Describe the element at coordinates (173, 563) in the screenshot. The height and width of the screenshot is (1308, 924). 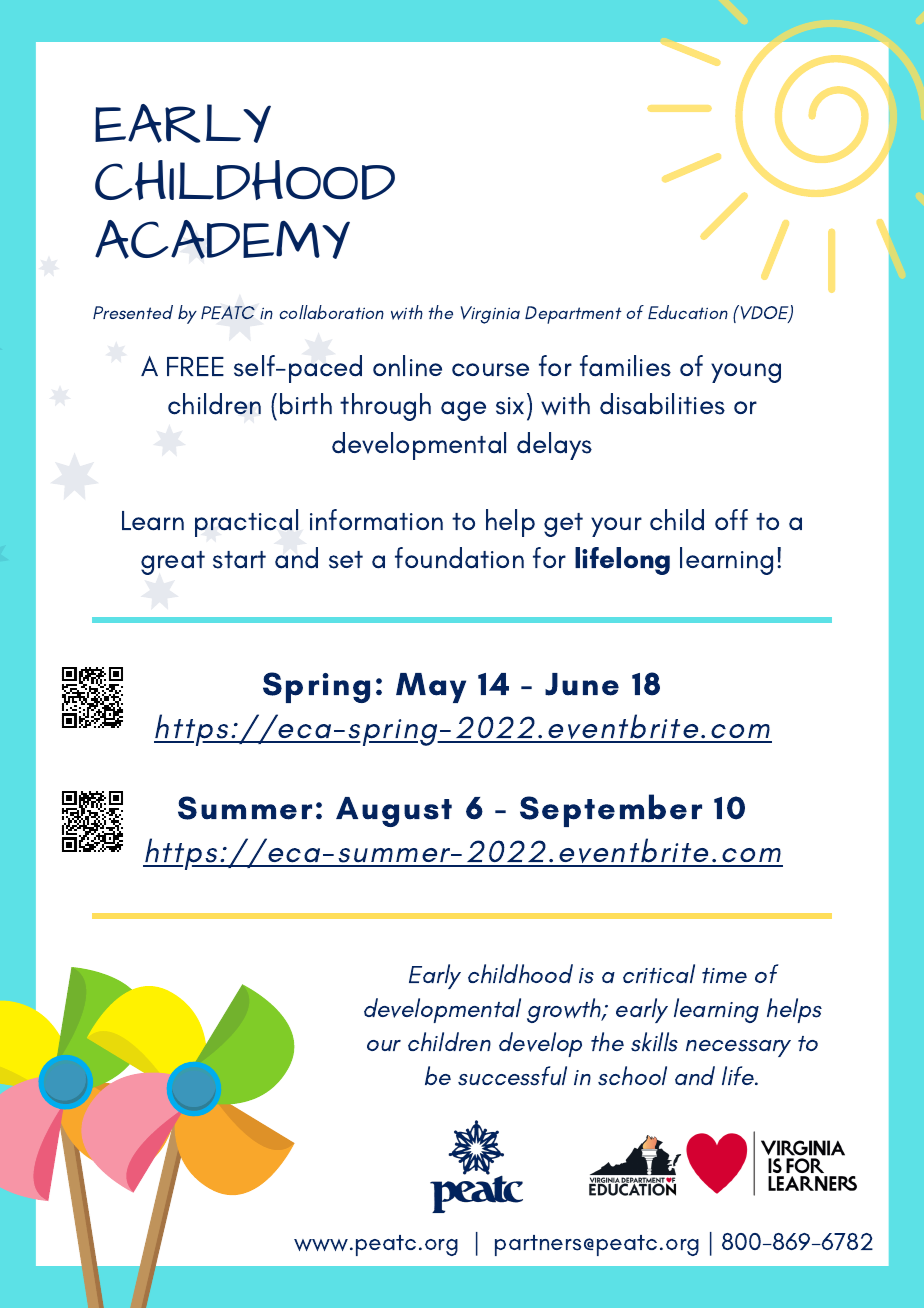
I see `great` at that location.
